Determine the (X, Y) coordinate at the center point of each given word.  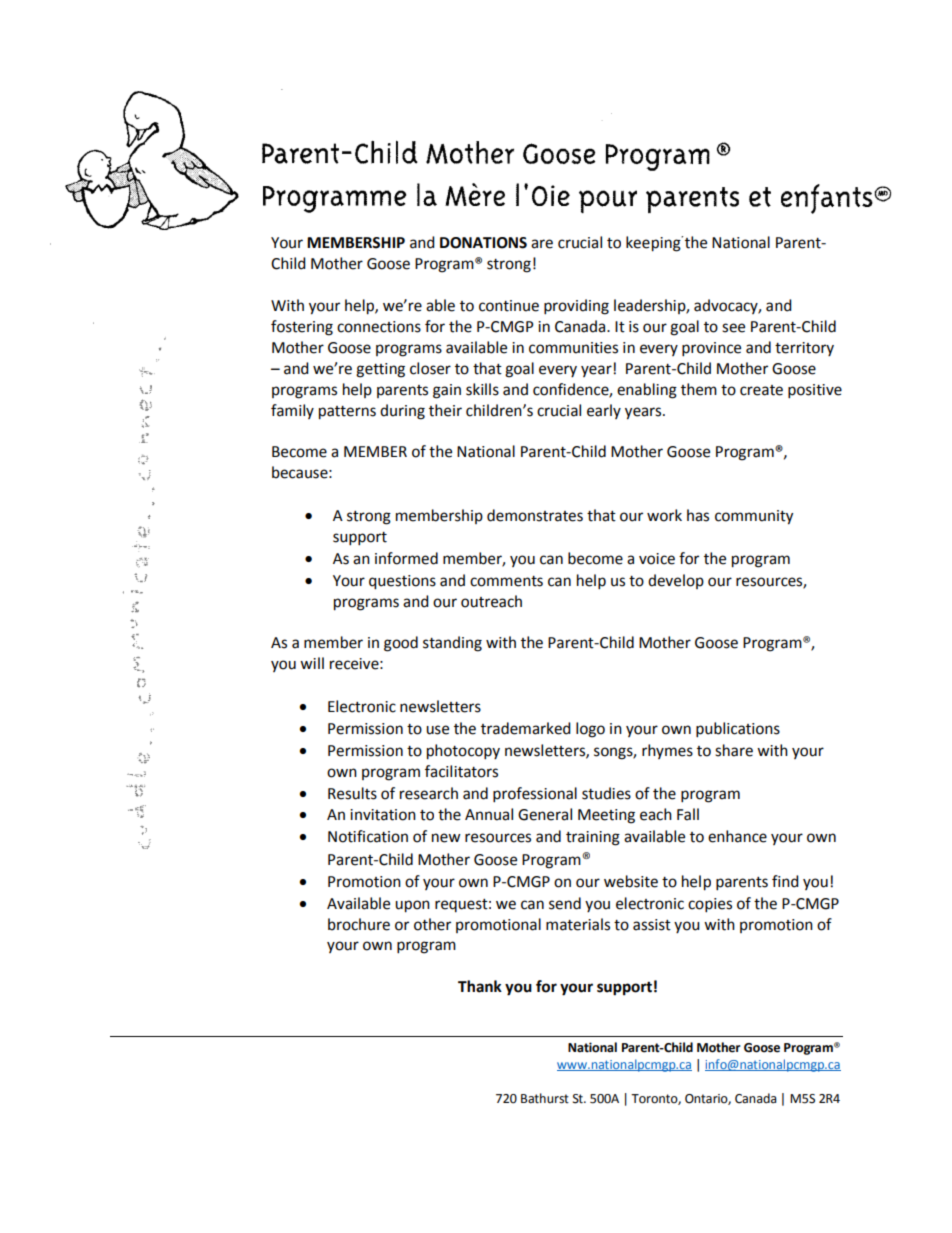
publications (738, 730)
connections (379, 327)
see (733, 328)
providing (576, 307)
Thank (480, 986)
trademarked (526, 728)
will (312, 663)
